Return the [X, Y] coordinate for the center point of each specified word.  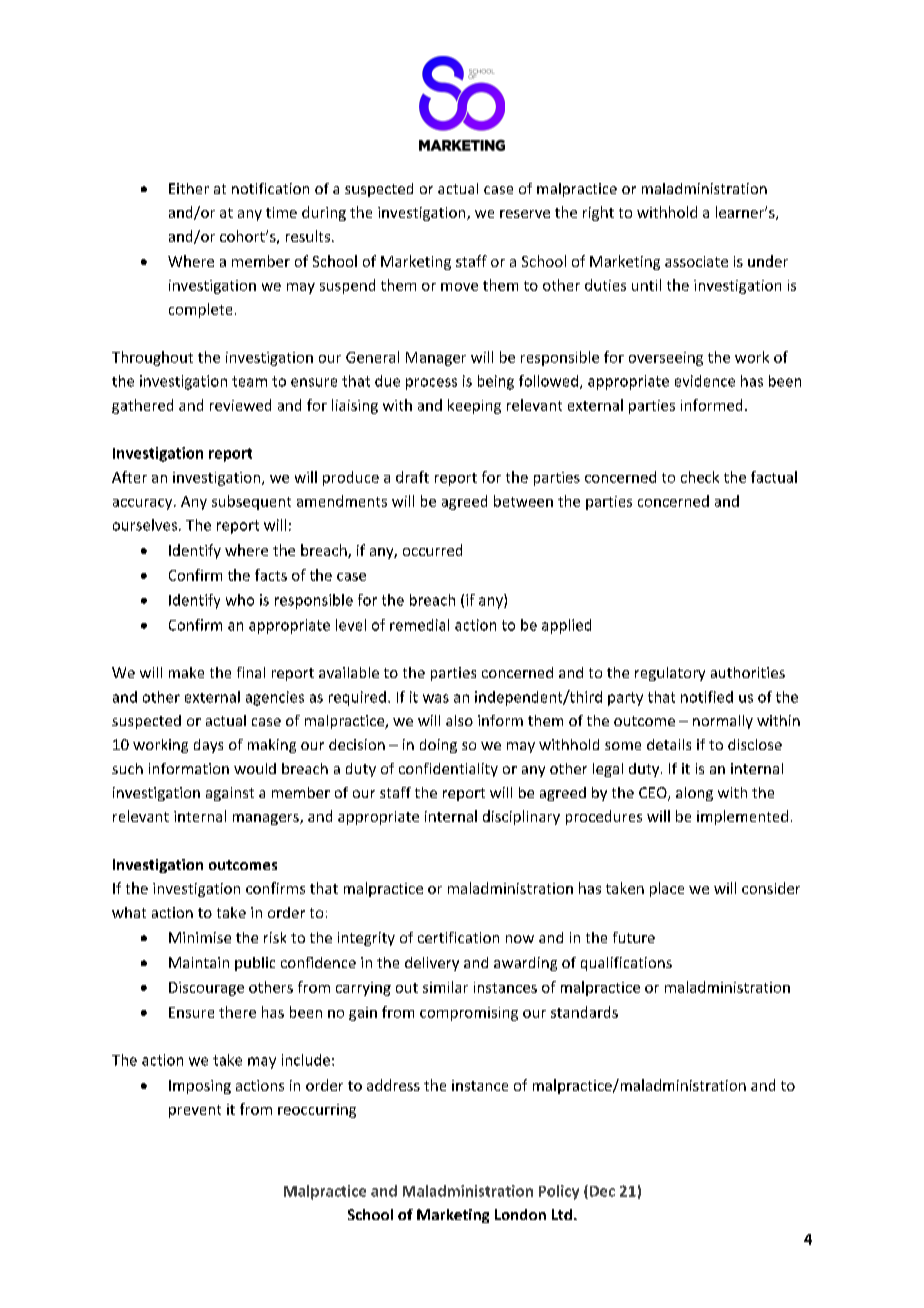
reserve [525, 214]
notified [707, 697]
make [186, 672]
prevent [195, 1111]
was [436, 698]
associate [696, 261]
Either [189, 188]
